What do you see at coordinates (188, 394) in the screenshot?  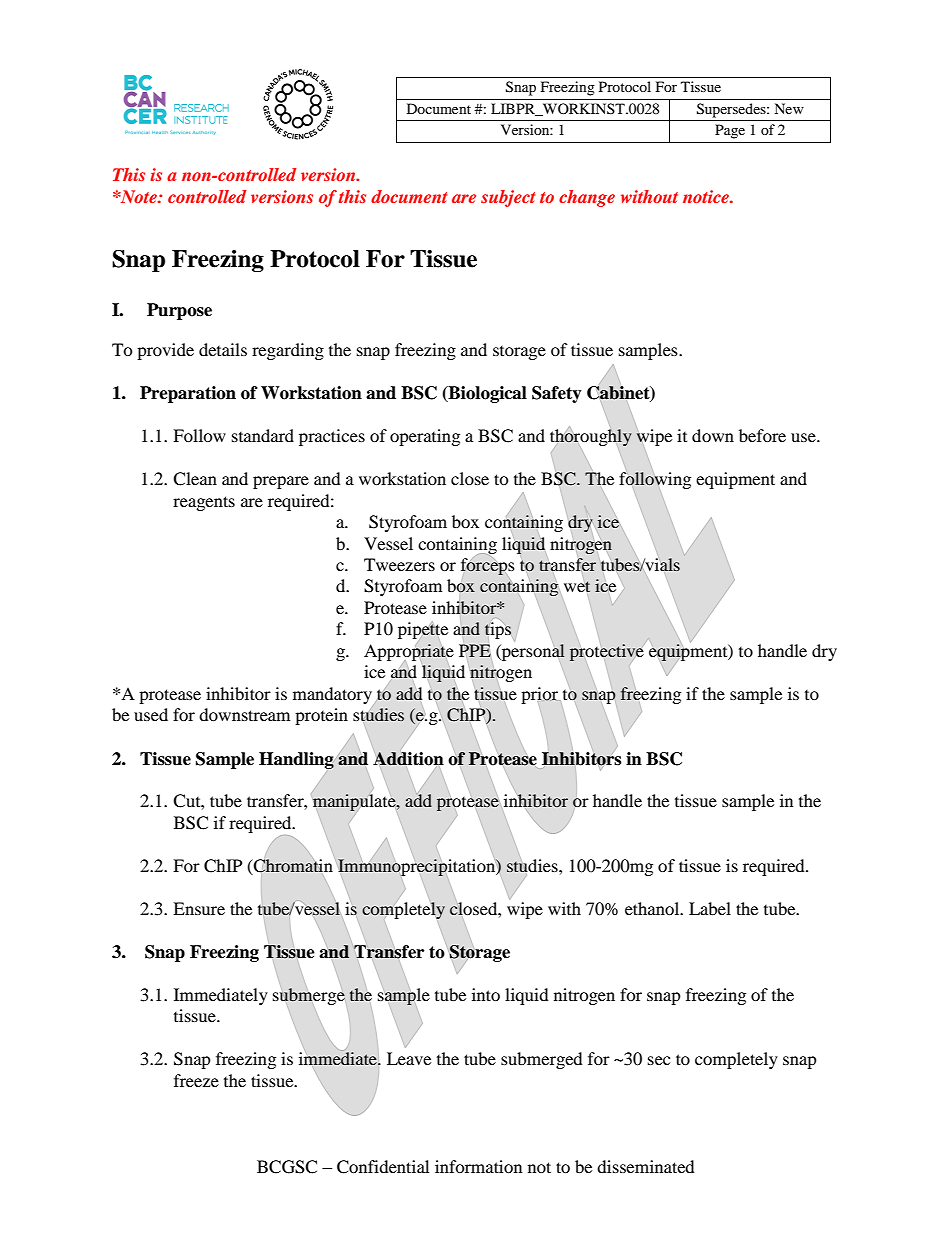 I see `Preparation` at bounding box center [188, 394].
